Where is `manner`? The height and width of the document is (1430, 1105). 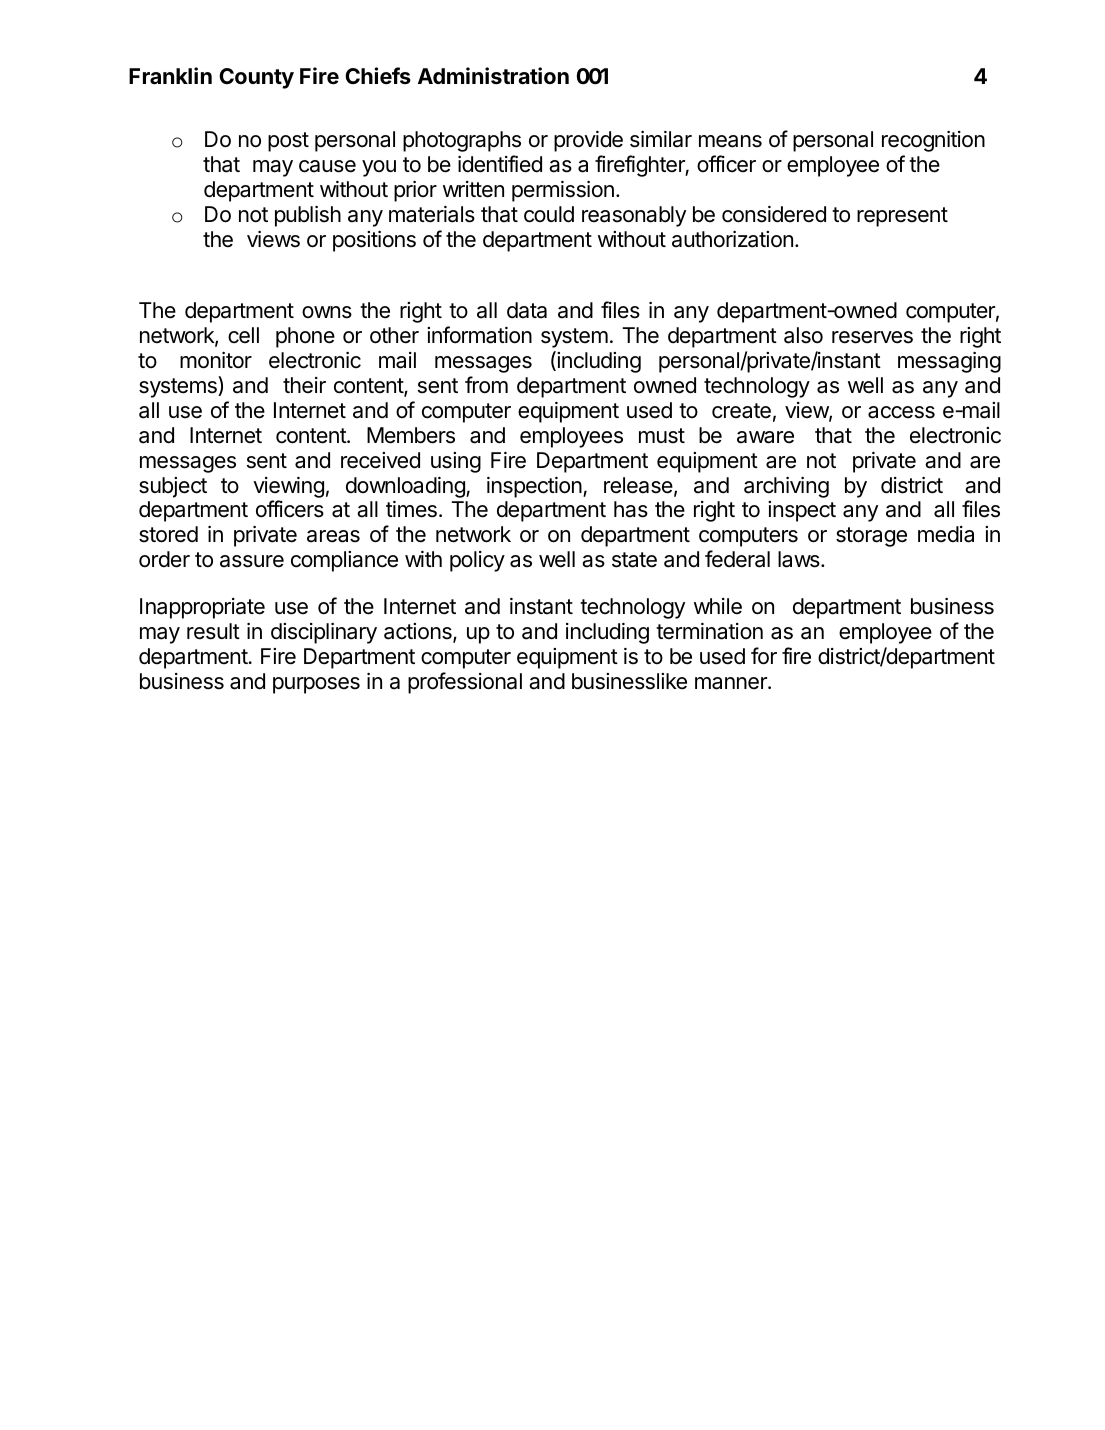
manner is located at coordinates (732, 683).
